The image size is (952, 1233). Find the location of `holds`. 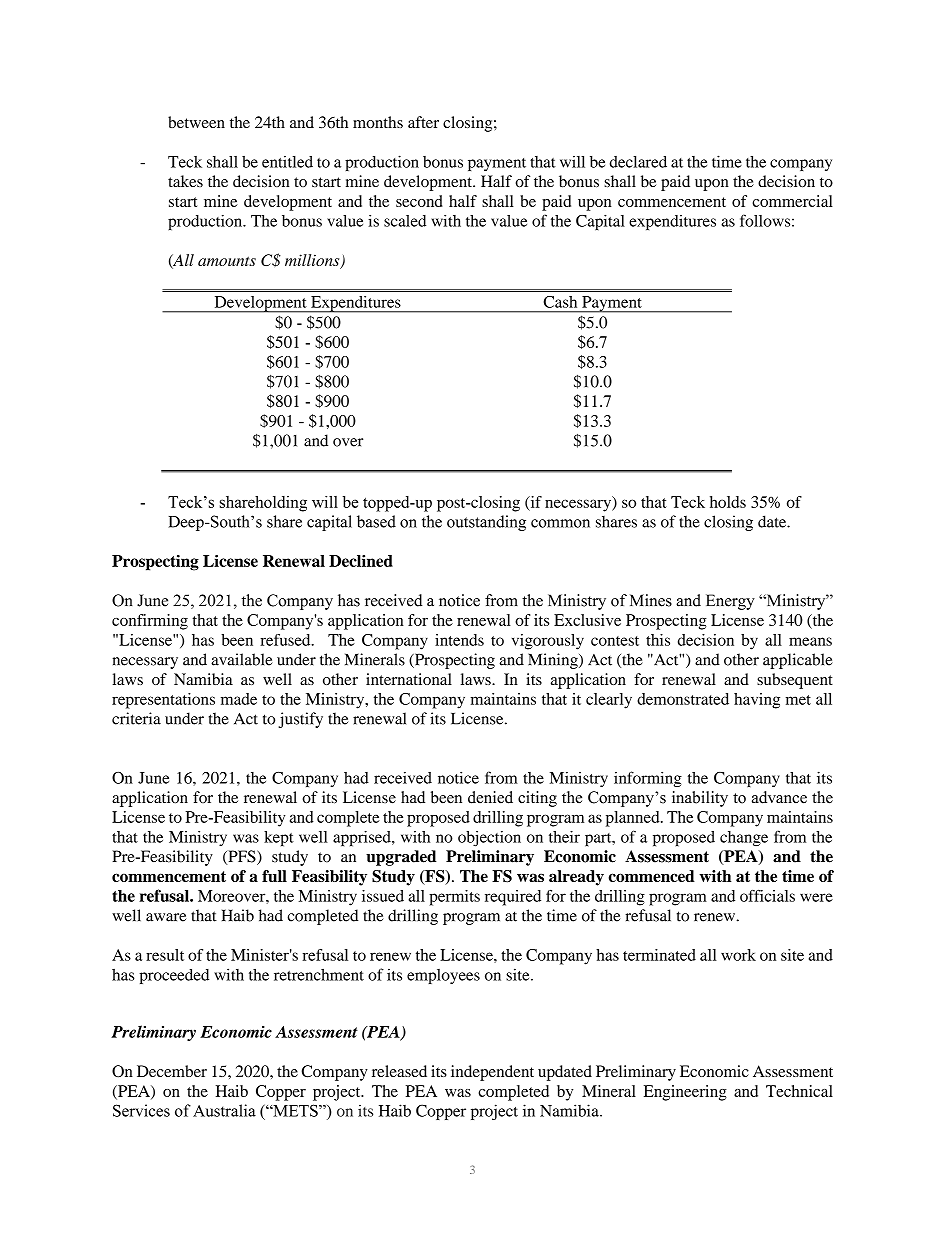

holds is located at coordinates (728, 502).
